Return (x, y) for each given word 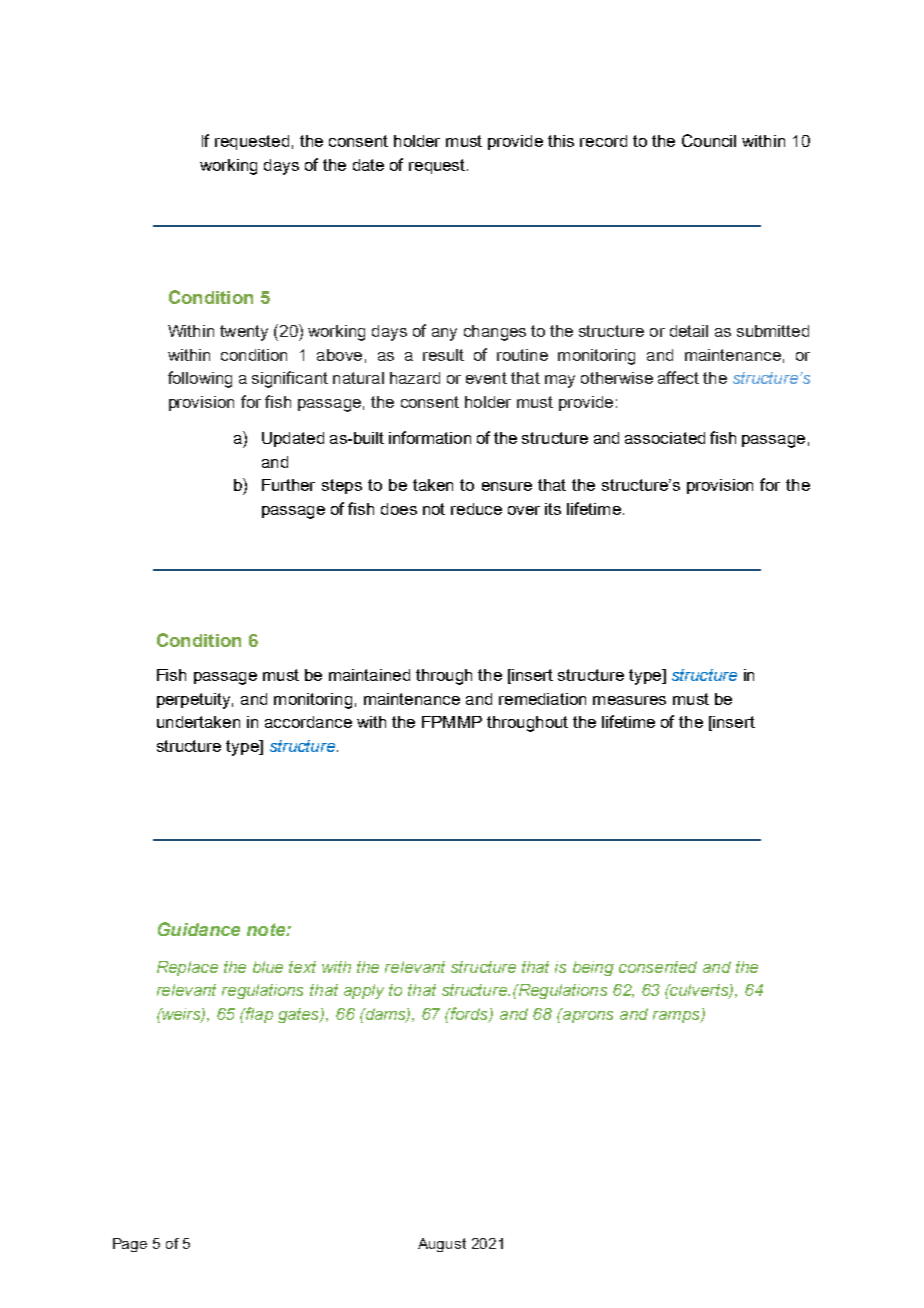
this (561, 141)
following (200, 379)
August (442, 1245)
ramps (677, 1017)
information (430, 437)
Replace (187, 968)
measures (629, 700)
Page (130, 1245)
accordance (308, 722)
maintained (369, 675)
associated (665, 438)
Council (709, 140)
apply (364, 991)
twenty (244, 333)
